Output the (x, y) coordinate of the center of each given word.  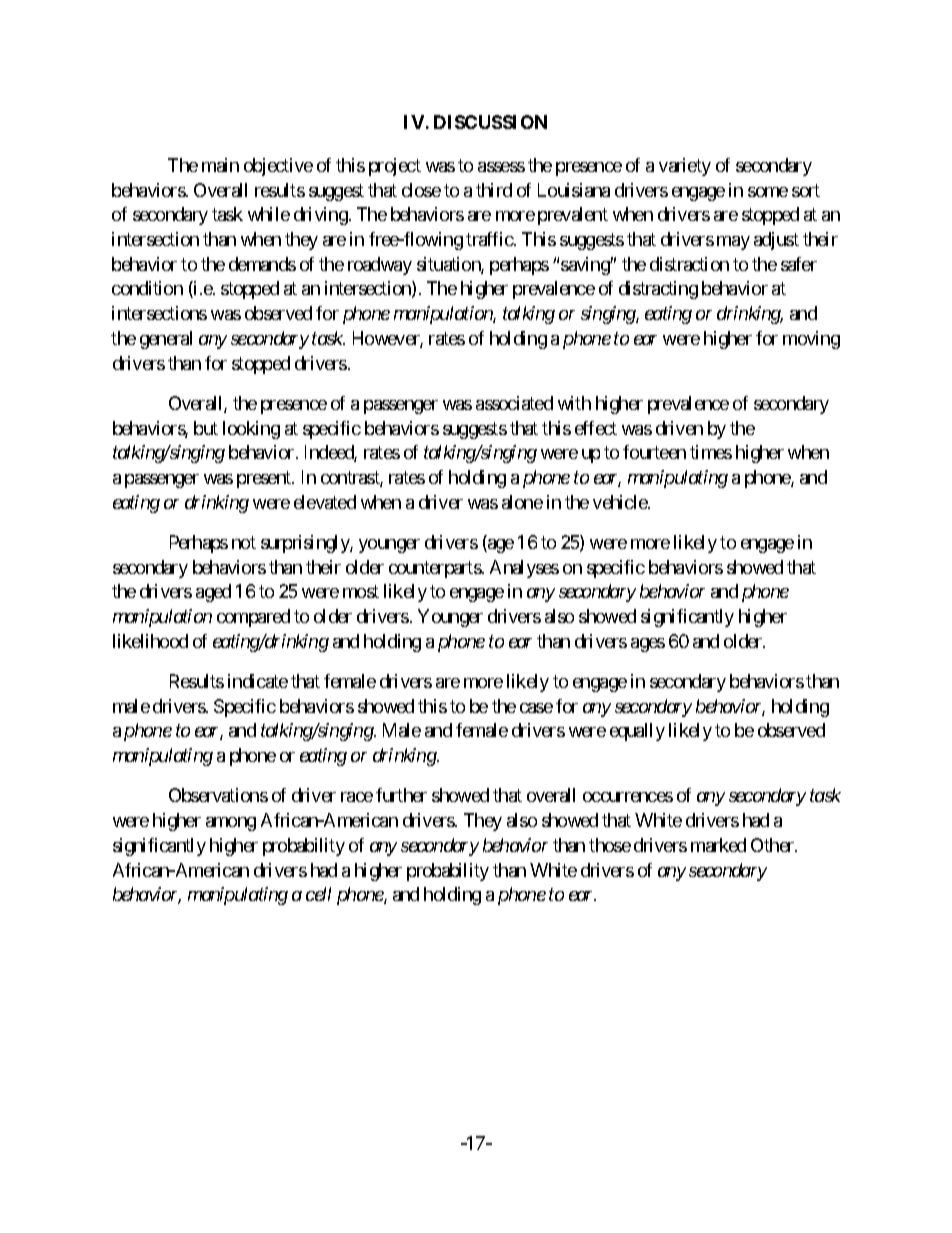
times (711, 452)
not (244, 542)
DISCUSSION (490, 122)
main (220, 165)
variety (685, 167)
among (231, 824)
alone (522, 502)
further (401, 795)
